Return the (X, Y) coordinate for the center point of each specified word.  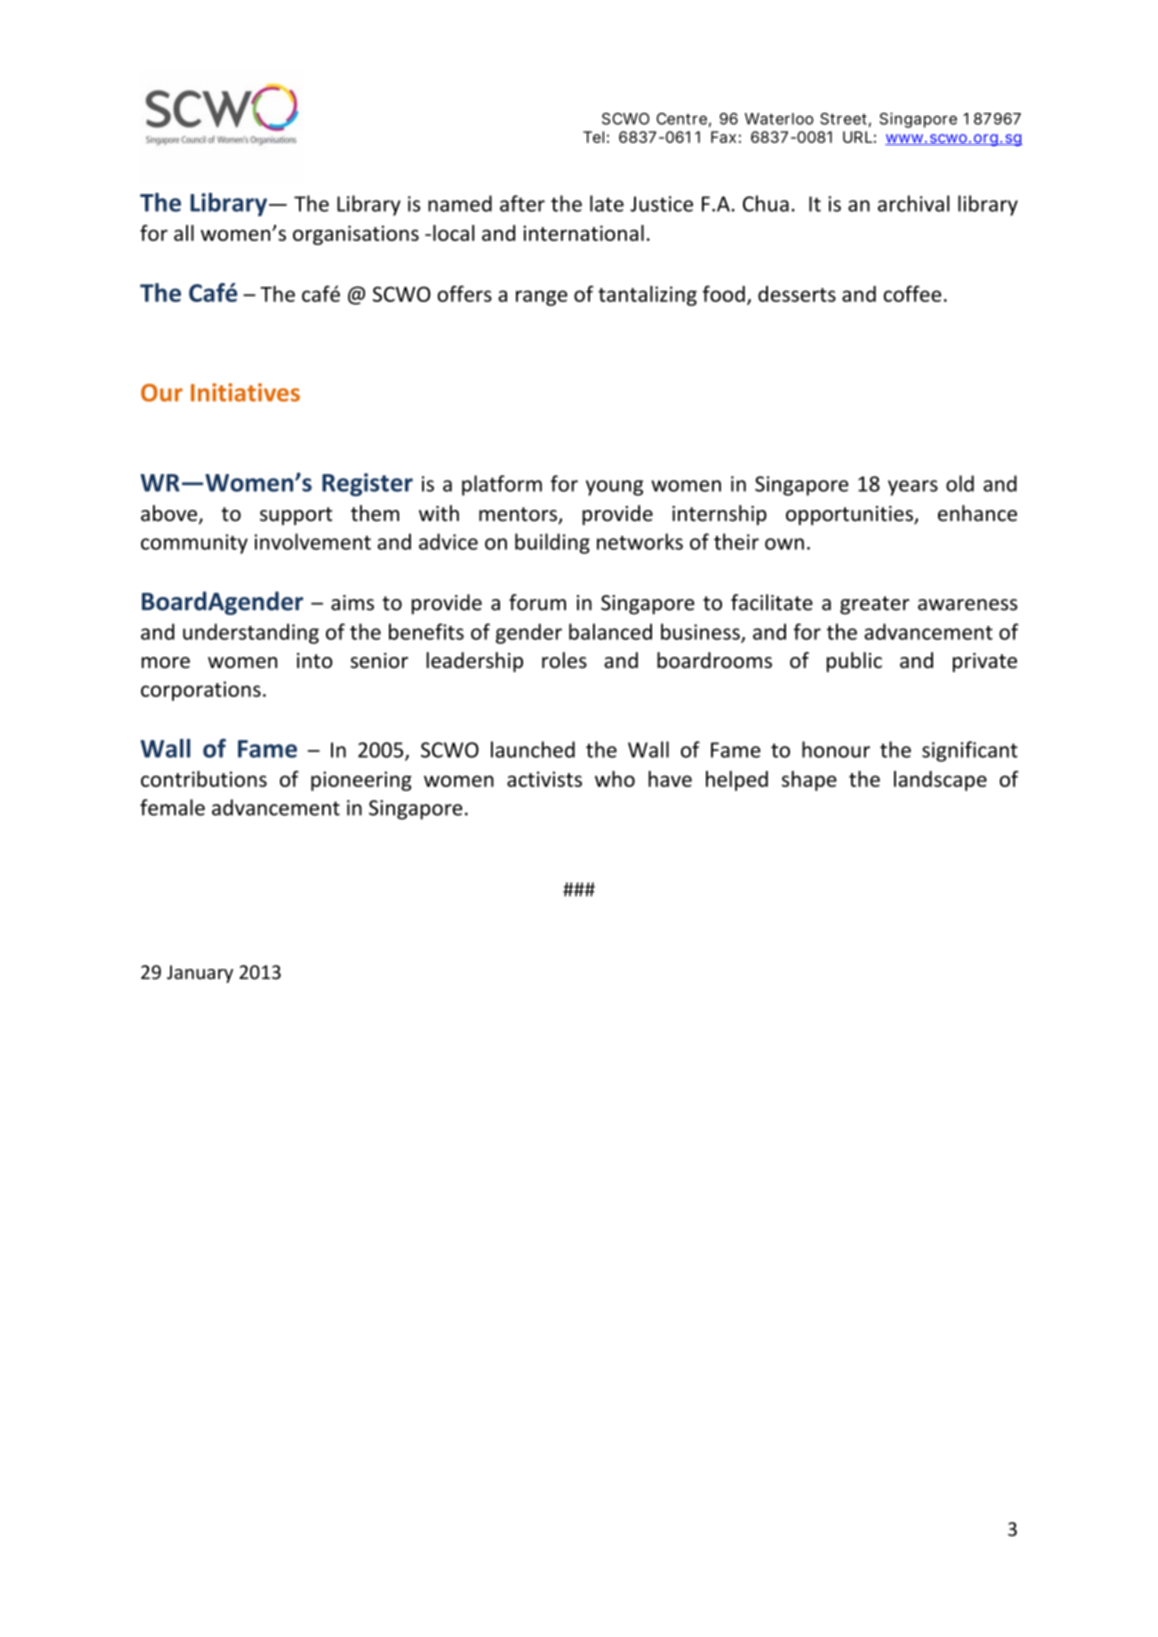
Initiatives (245, 392)
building (552, 543)
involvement (312, 541)
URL (857, 137)
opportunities (850, 515)
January (200, 974)
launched (533, 749)
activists (544, 779)
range (541, 298)
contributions (204, 779)
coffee (912, 293)
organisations (356, 235)
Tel (593, 137)
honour (836, 749)
